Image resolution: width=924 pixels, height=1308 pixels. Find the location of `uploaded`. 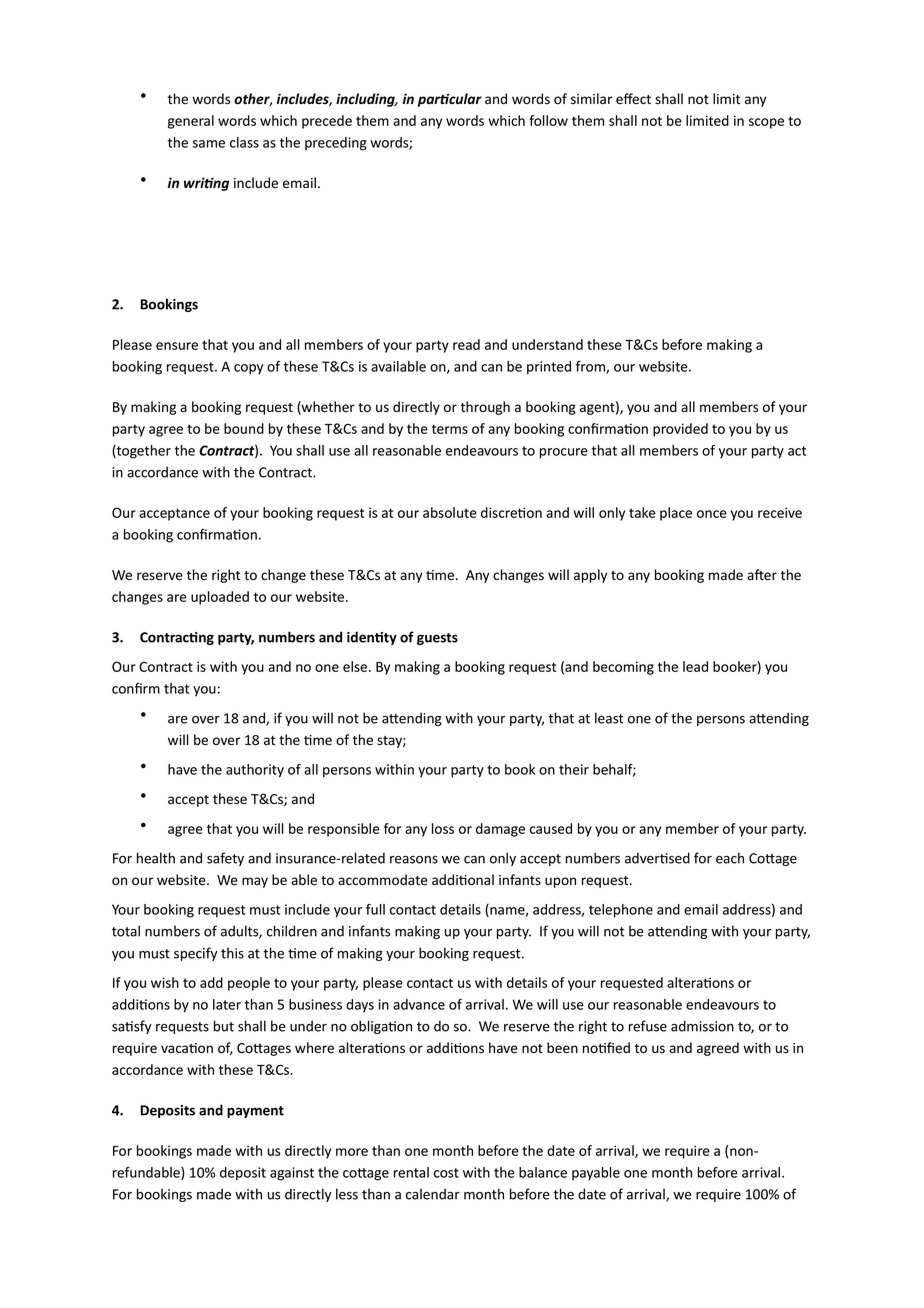

uploaded is located at coordinates (220, 598).
